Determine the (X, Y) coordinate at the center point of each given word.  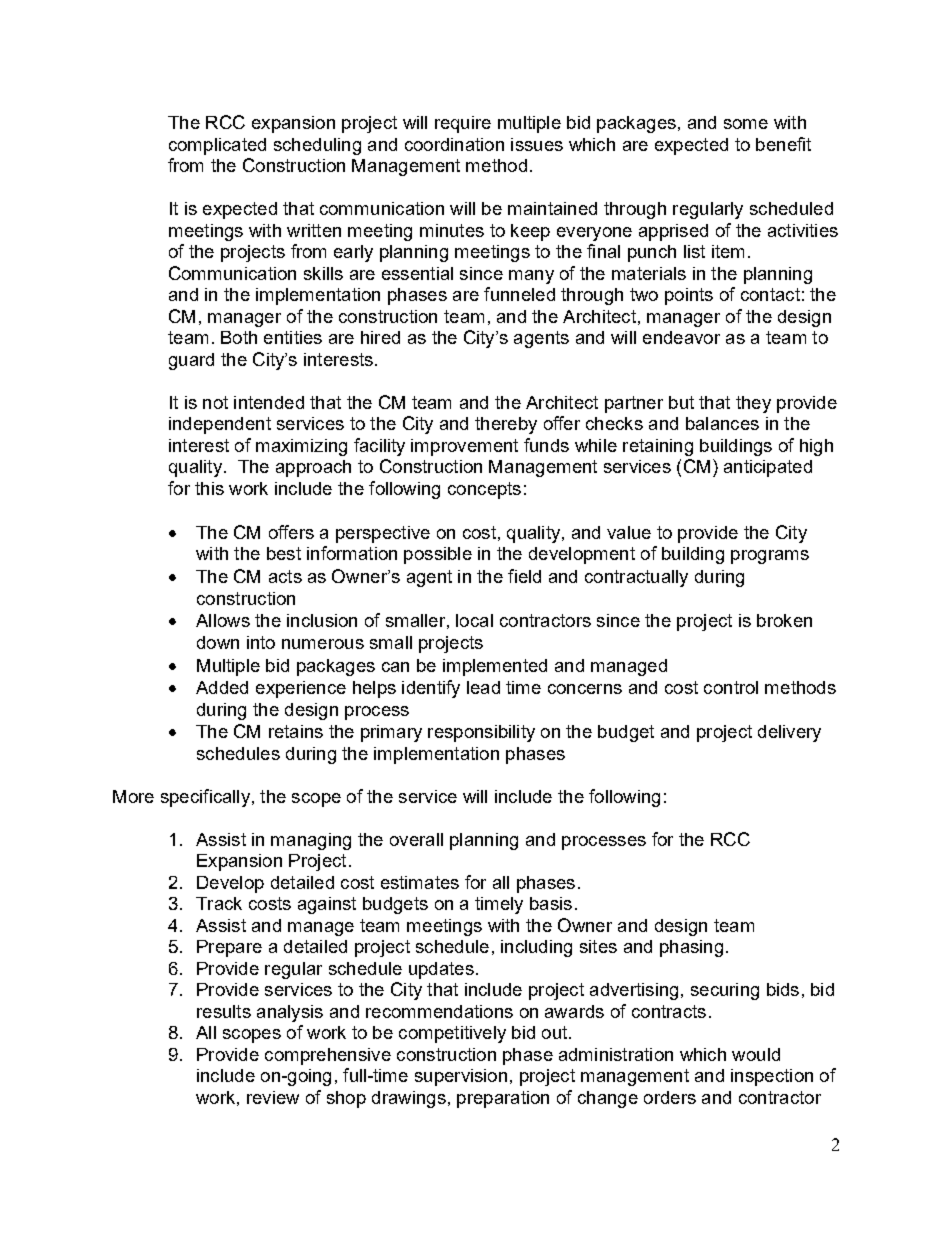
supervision (461, 1077)
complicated (217, 146)
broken (784, 620)
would (756, 1054)
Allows (223, 620)
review (273, 1097)
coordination (454, 144)
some (746, 124)
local (474, 620)
